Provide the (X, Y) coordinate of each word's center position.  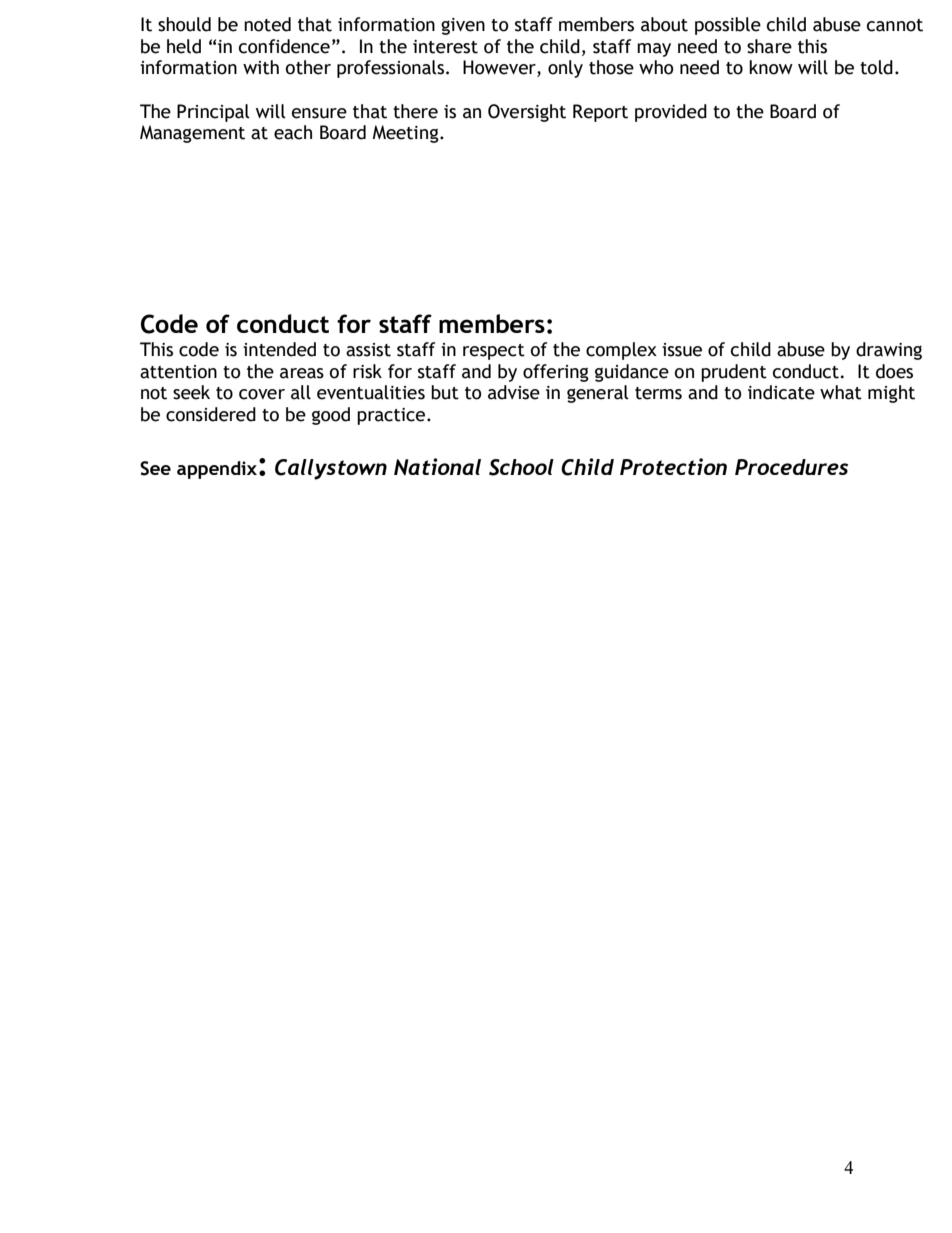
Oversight (527, 113)
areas (302, 373)
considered (211, 414)
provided (671, 113)
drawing (889, 351)
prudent (734, 373)
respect (494, 352)
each (293, 132)
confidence (284, 46)
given (463, 26)
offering (556, 373)
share (769, 46)
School (521, 467)
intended (279, 349)
